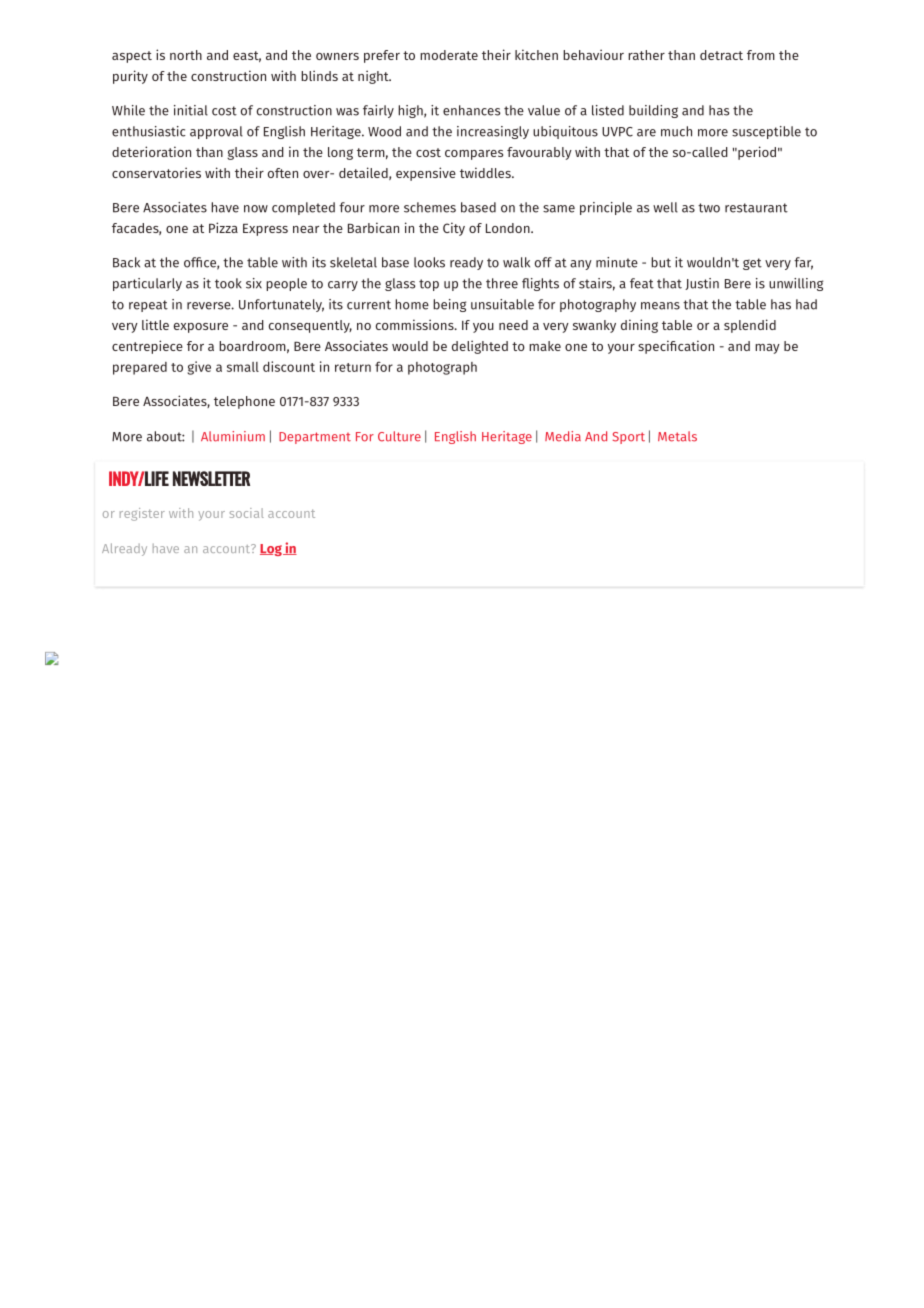 The height and width of the screenshot is (1308, 924). I want to click on social, so click(247, 513).
